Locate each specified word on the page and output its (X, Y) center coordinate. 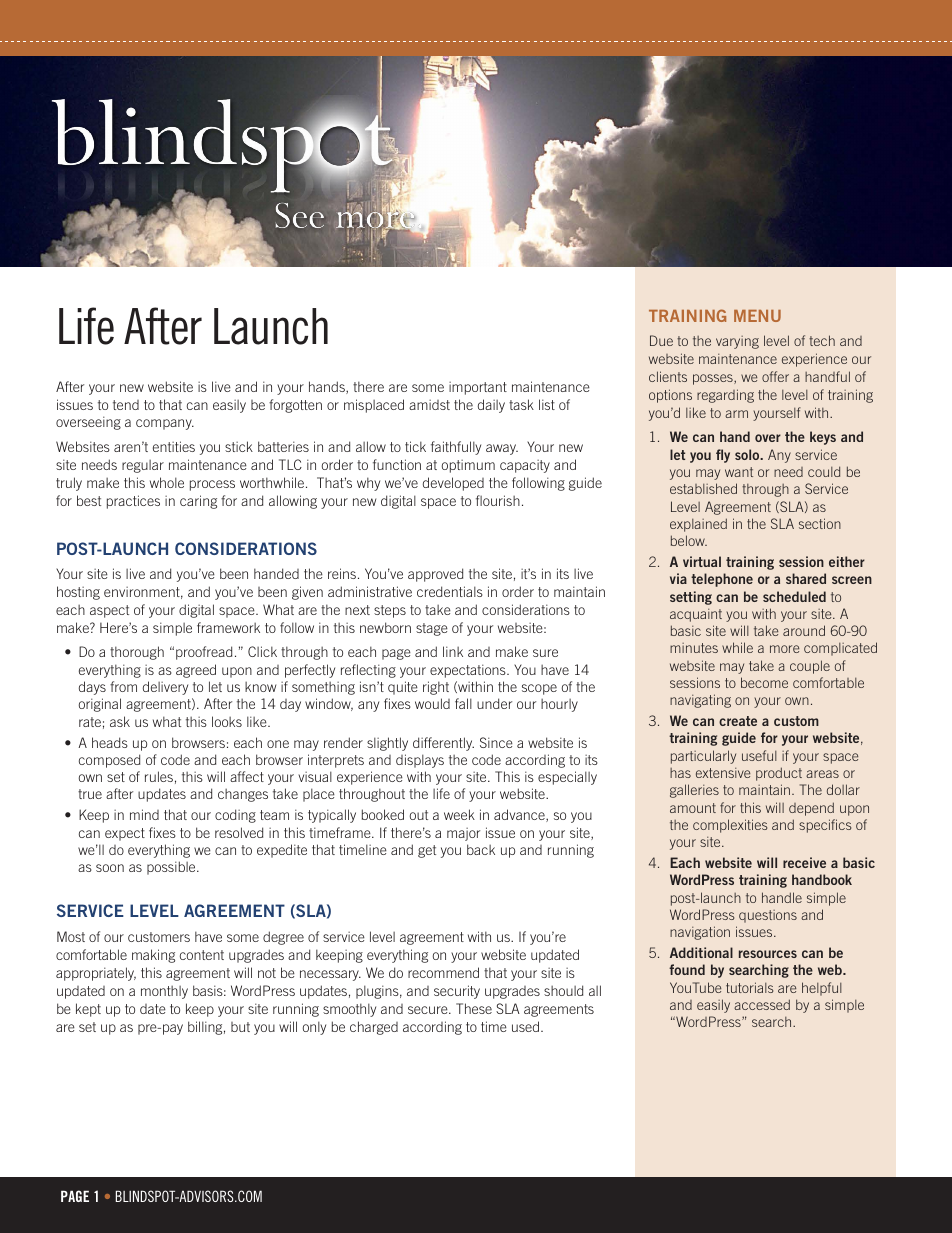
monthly (164, 992)
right (436, 688)
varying (737, 342)
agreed (196, 671)
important (478, 388)
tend (126, 405)
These (474, 1008)
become (764, 682)
